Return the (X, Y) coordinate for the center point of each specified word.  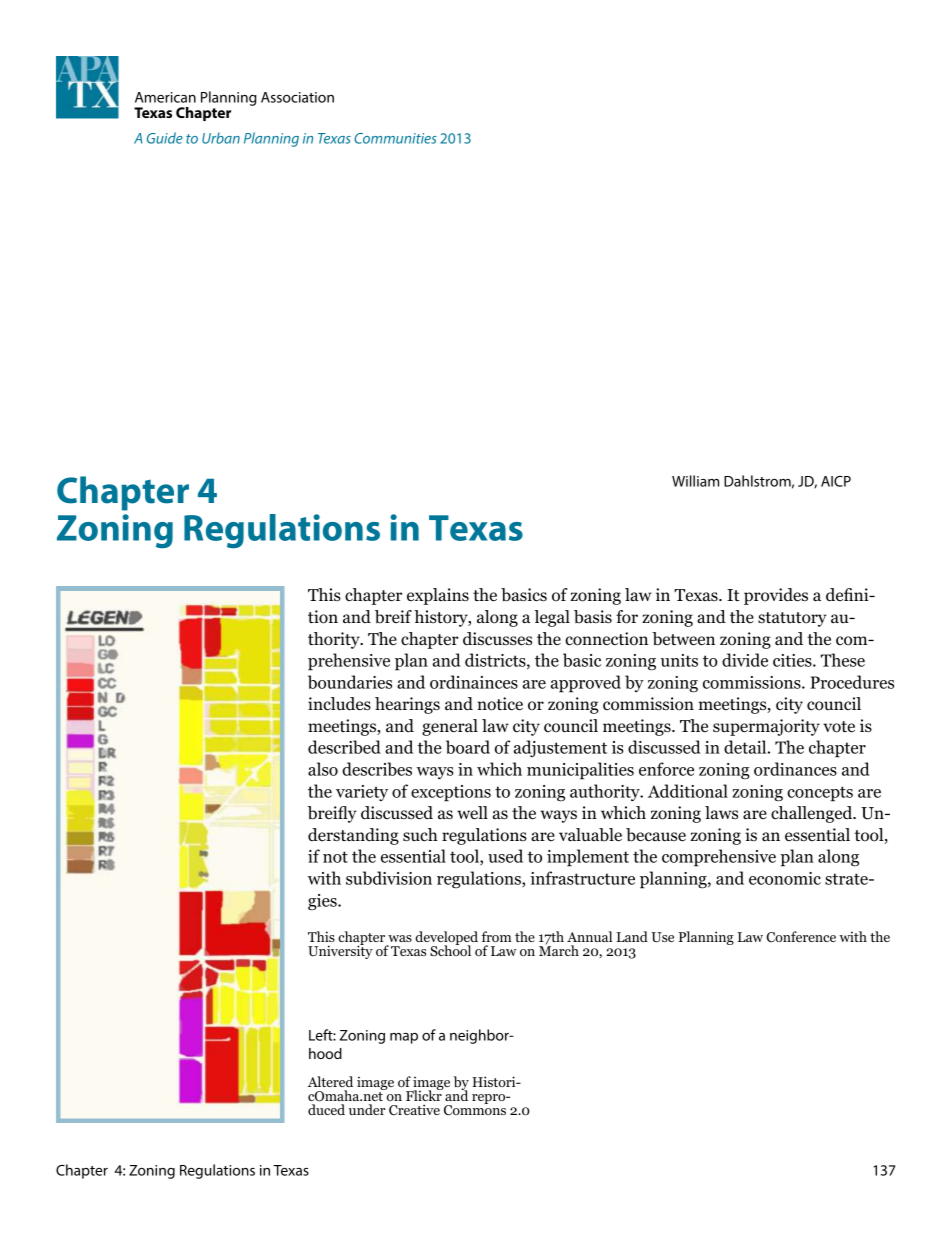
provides (776, 596)
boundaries (350, 682)
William (695, 481)
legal (552, 618)
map (404, 1038)
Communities (395, 138)
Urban (221, 138)
